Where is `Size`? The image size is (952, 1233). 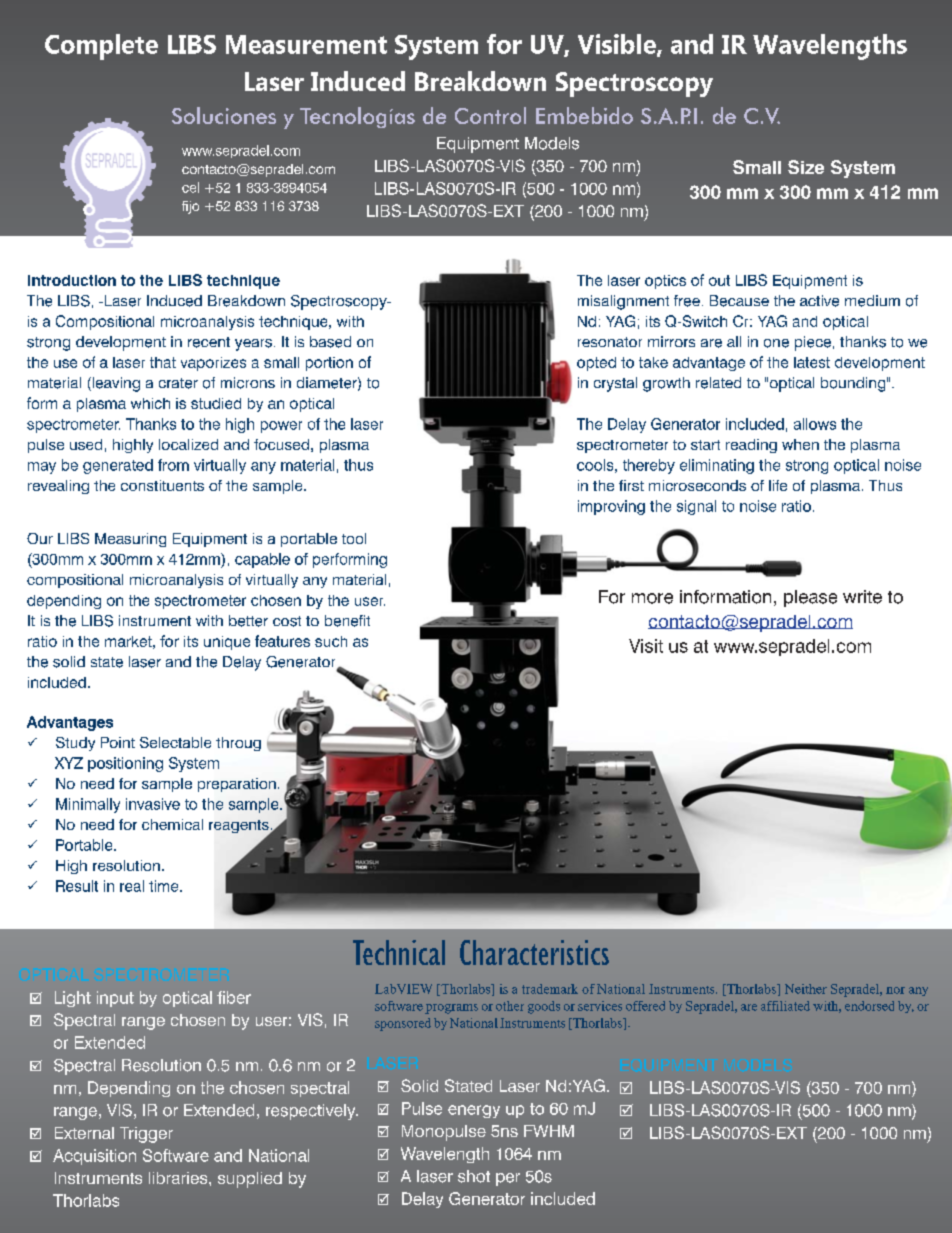
Size is located at coordinates (806, 167).
